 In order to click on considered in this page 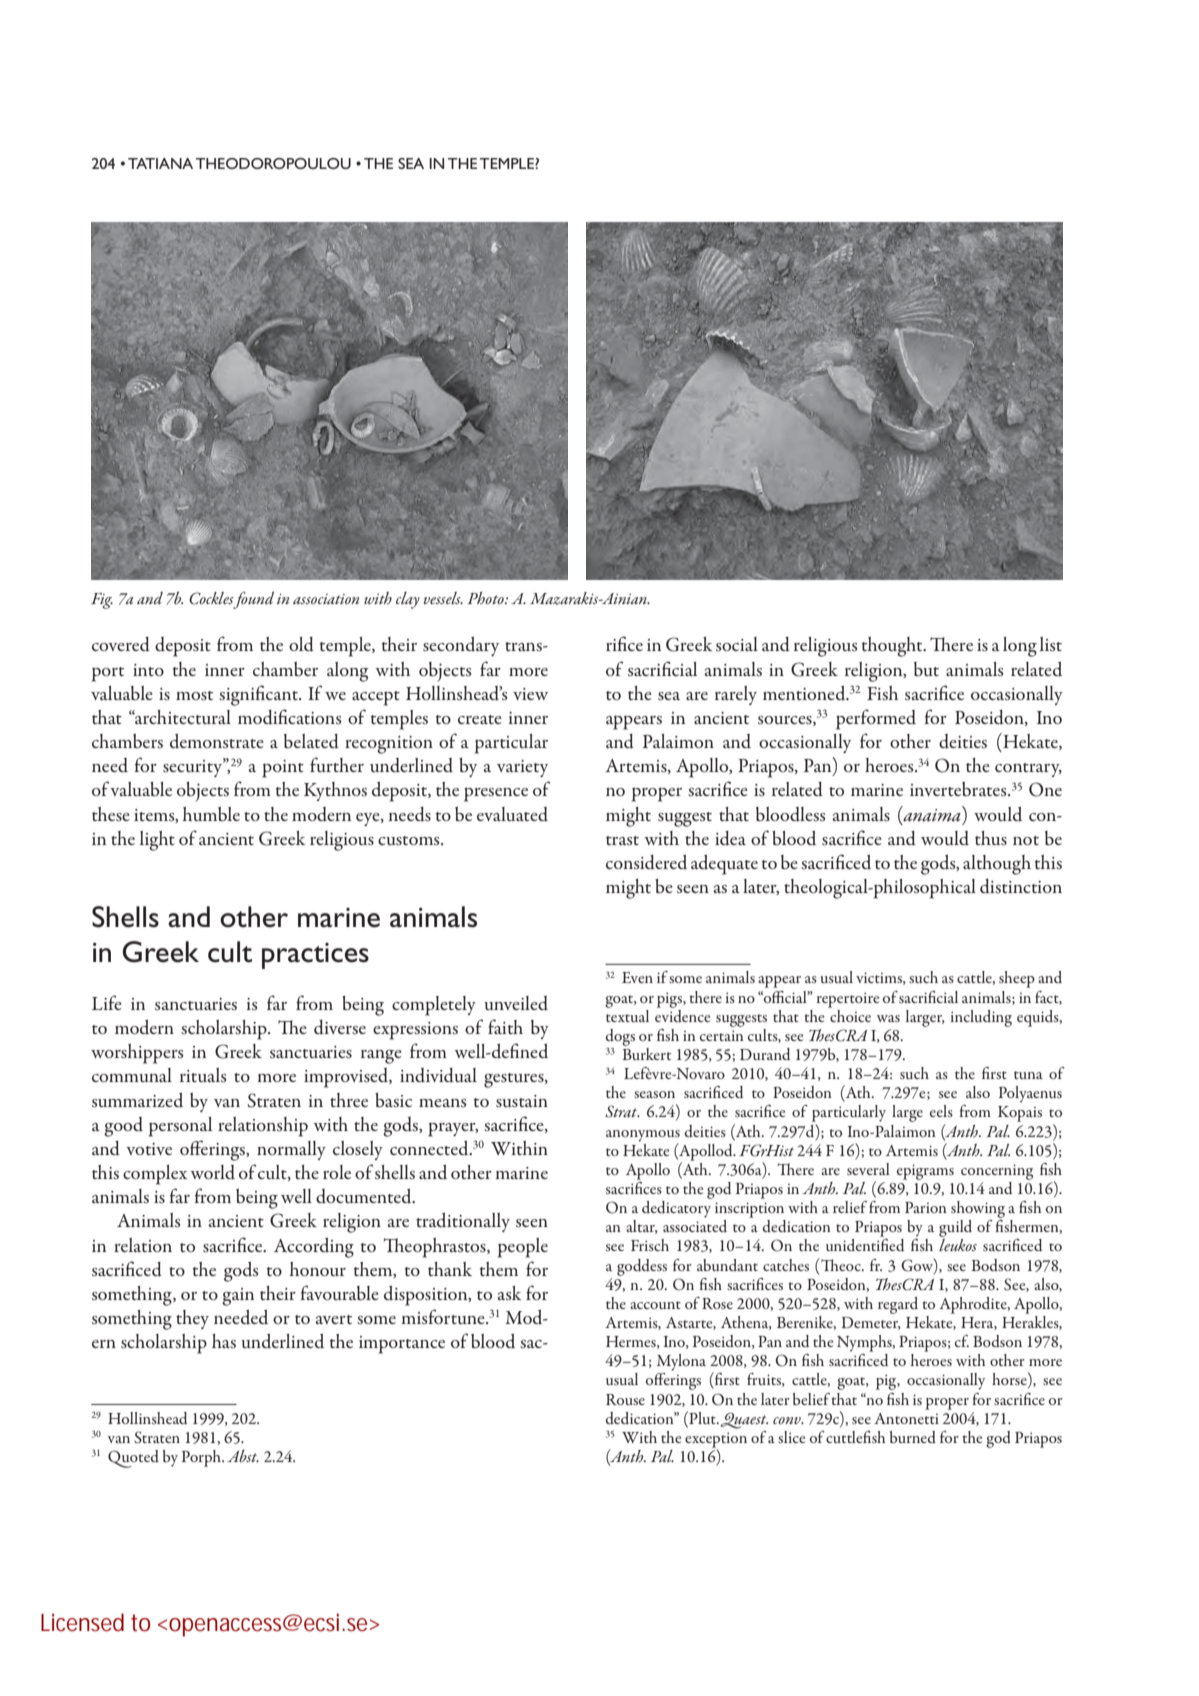, I will do `click(646, 862)`.
